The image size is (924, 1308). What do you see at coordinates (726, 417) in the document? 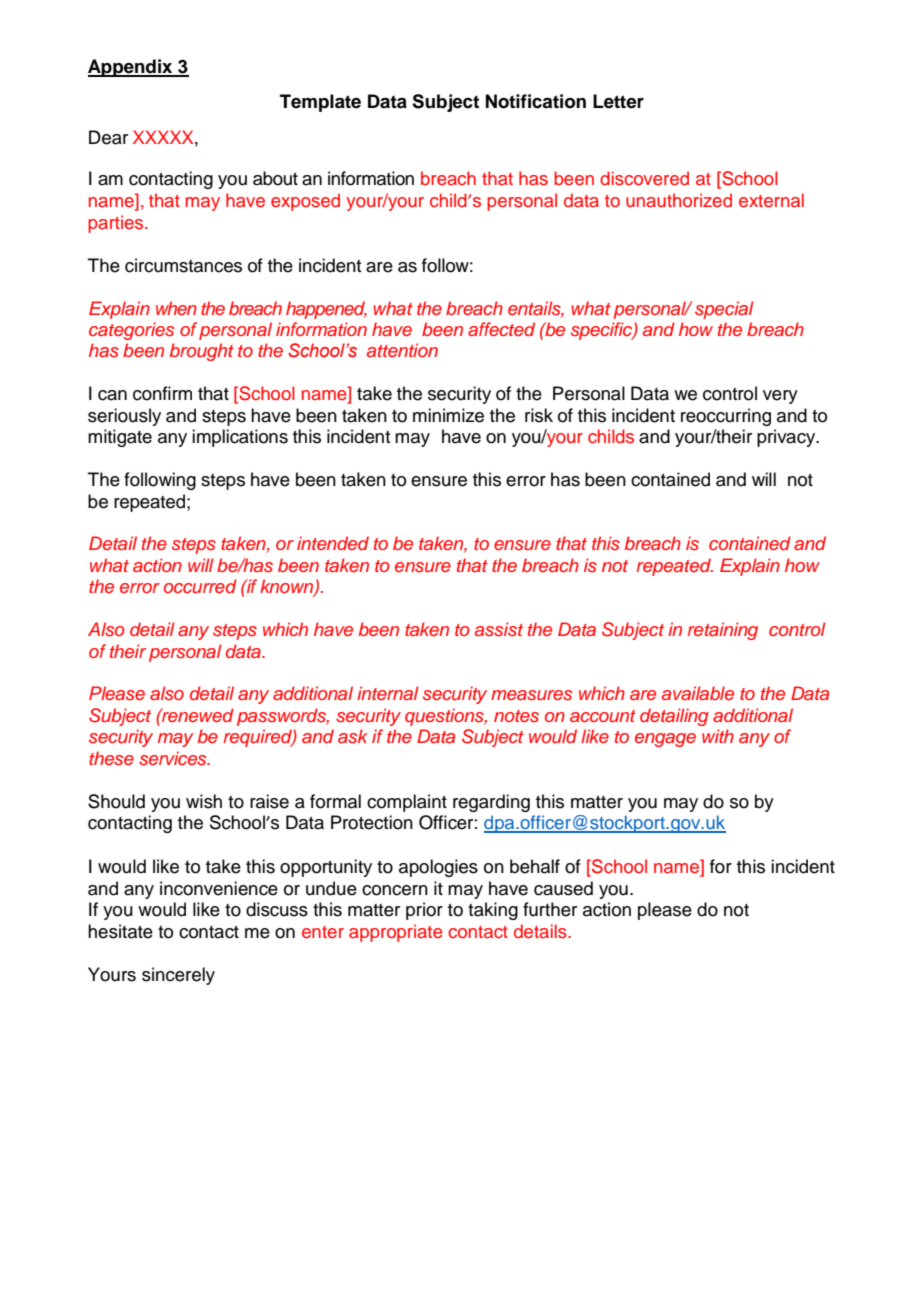
I see `reoccurring` at bounding box center [726, 417].
